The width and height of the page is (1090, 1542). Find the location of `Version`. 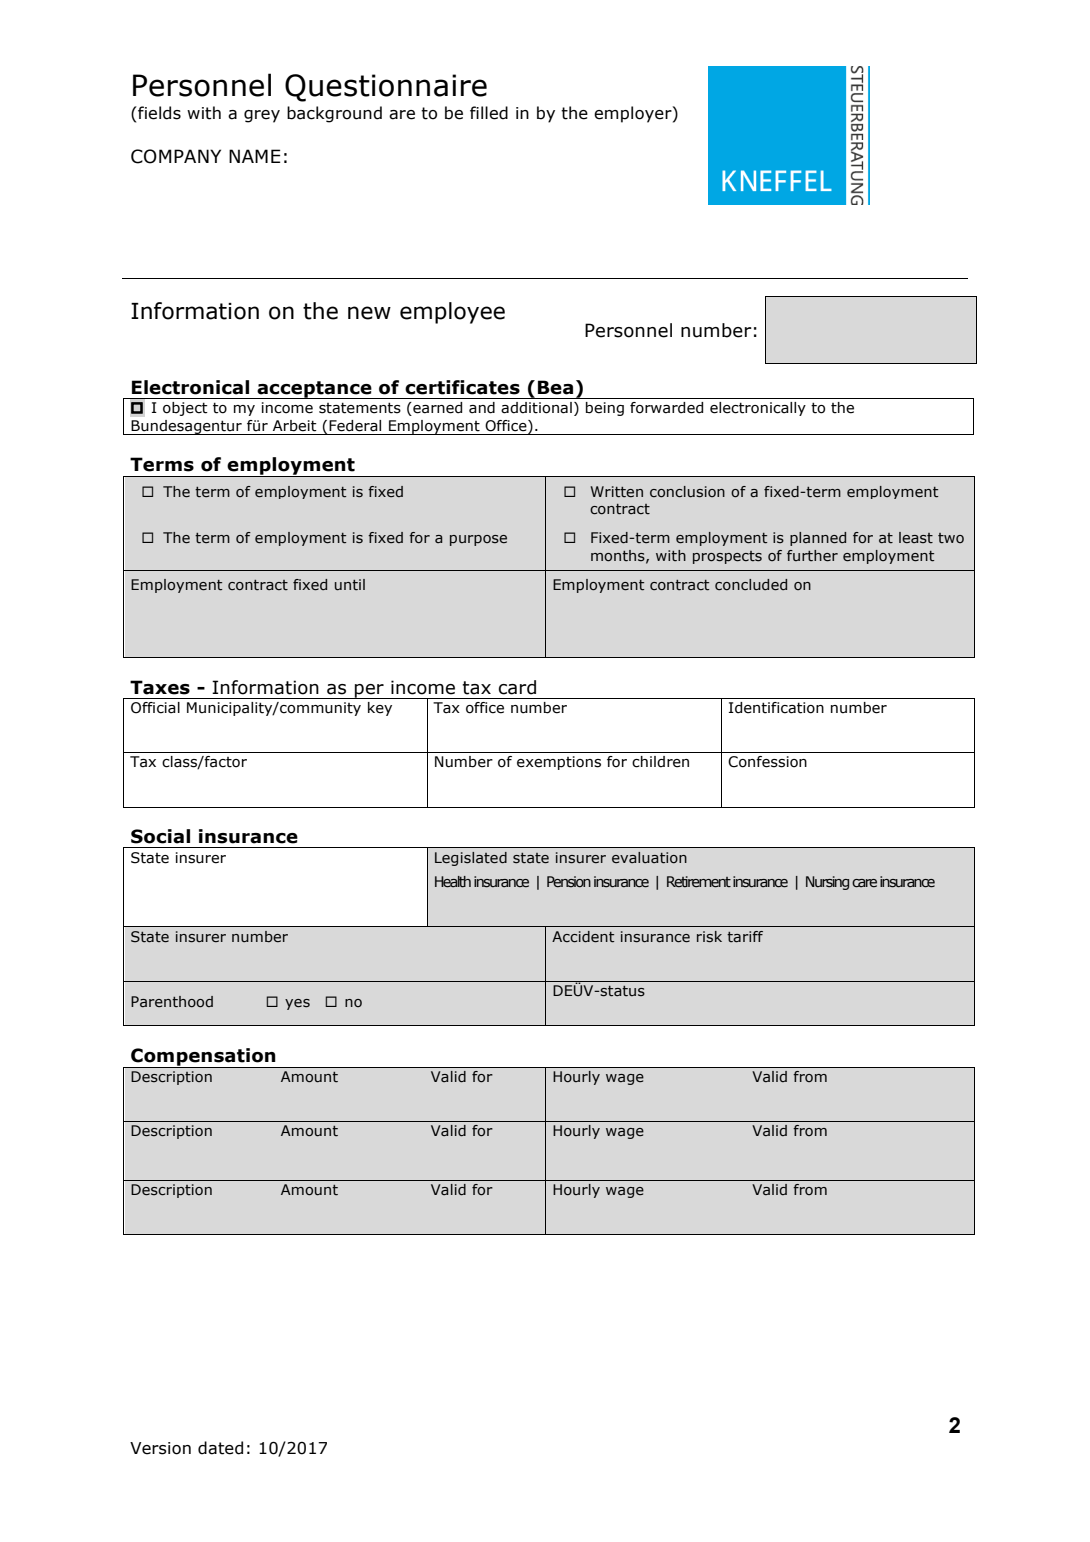

Version is located at coordinates (160, 1448).
